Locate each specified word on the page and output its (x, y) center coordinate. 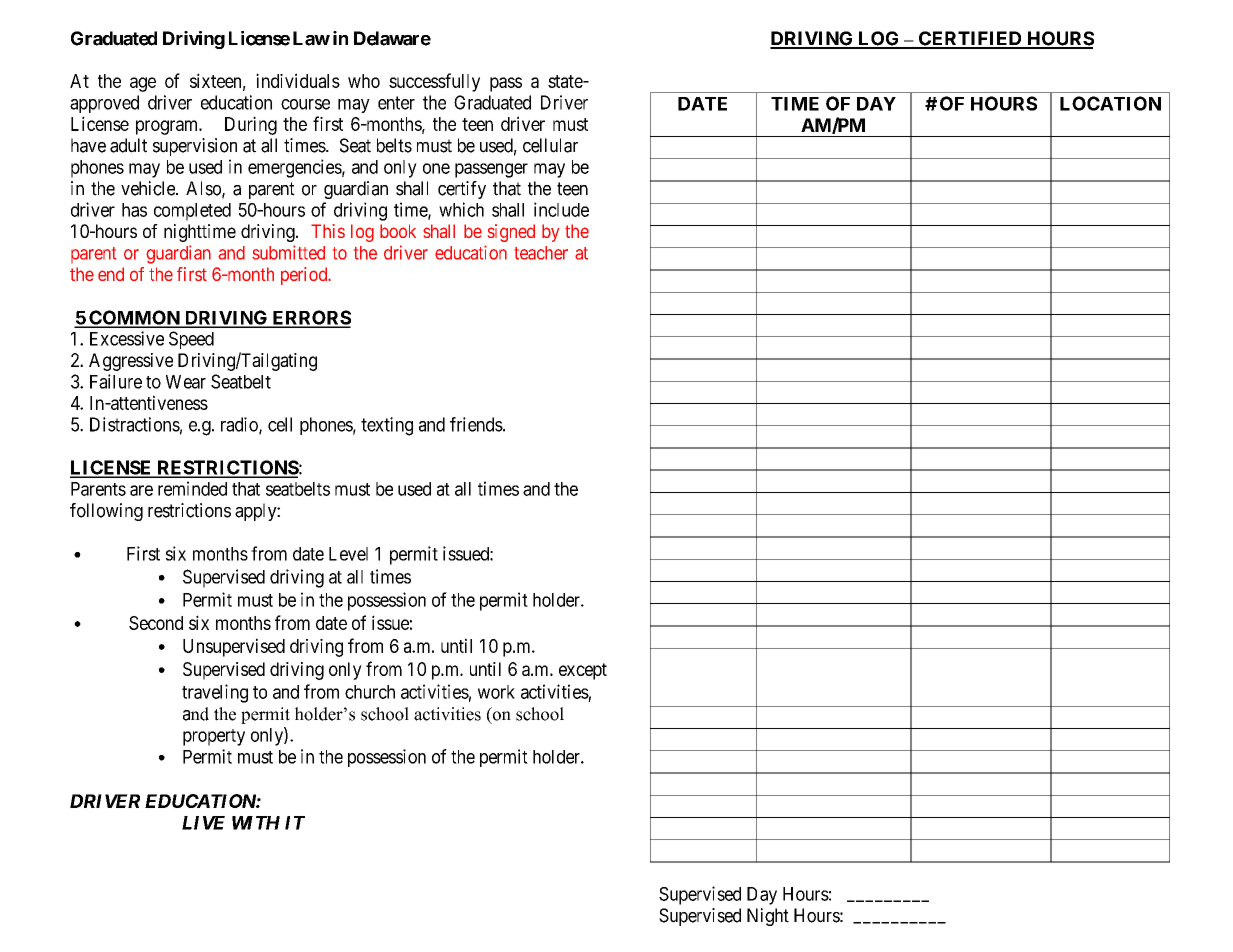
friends (476, 424)
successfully (434, 82)
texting (387, 426)
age (143, 84)
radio (240, 425)
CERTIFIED (970, 39)
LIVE (203, 823)
